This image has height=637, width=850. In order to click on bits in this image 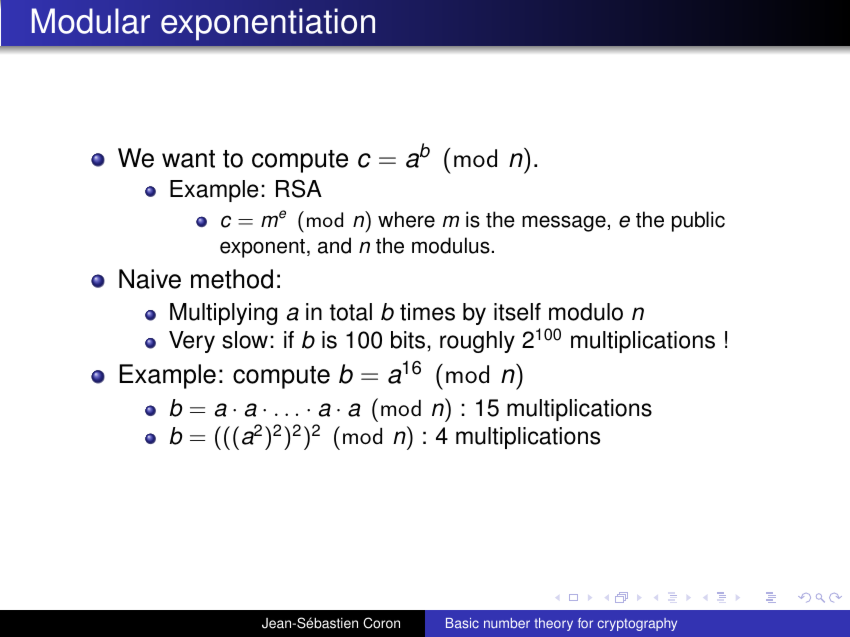, I will do `click(409, 340)`.
